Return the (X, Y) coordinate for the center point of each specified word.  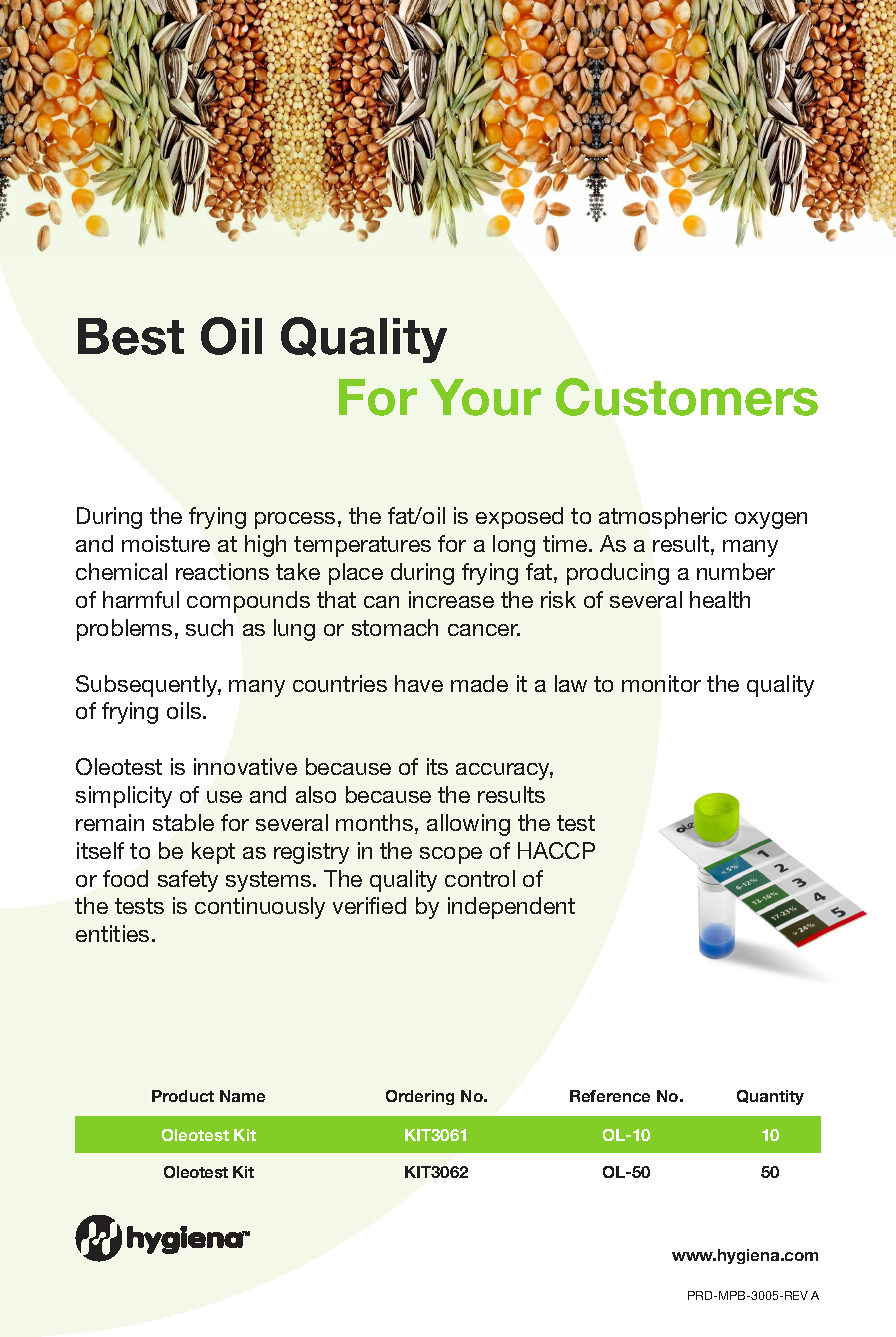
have (419, 683)
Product (183, 1096)
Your (485, 397)
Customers (687, 397)
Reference (610, 1096)
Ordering (420, 1097)
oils (185, 710)
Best (131, 336)
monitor (661, 683)
